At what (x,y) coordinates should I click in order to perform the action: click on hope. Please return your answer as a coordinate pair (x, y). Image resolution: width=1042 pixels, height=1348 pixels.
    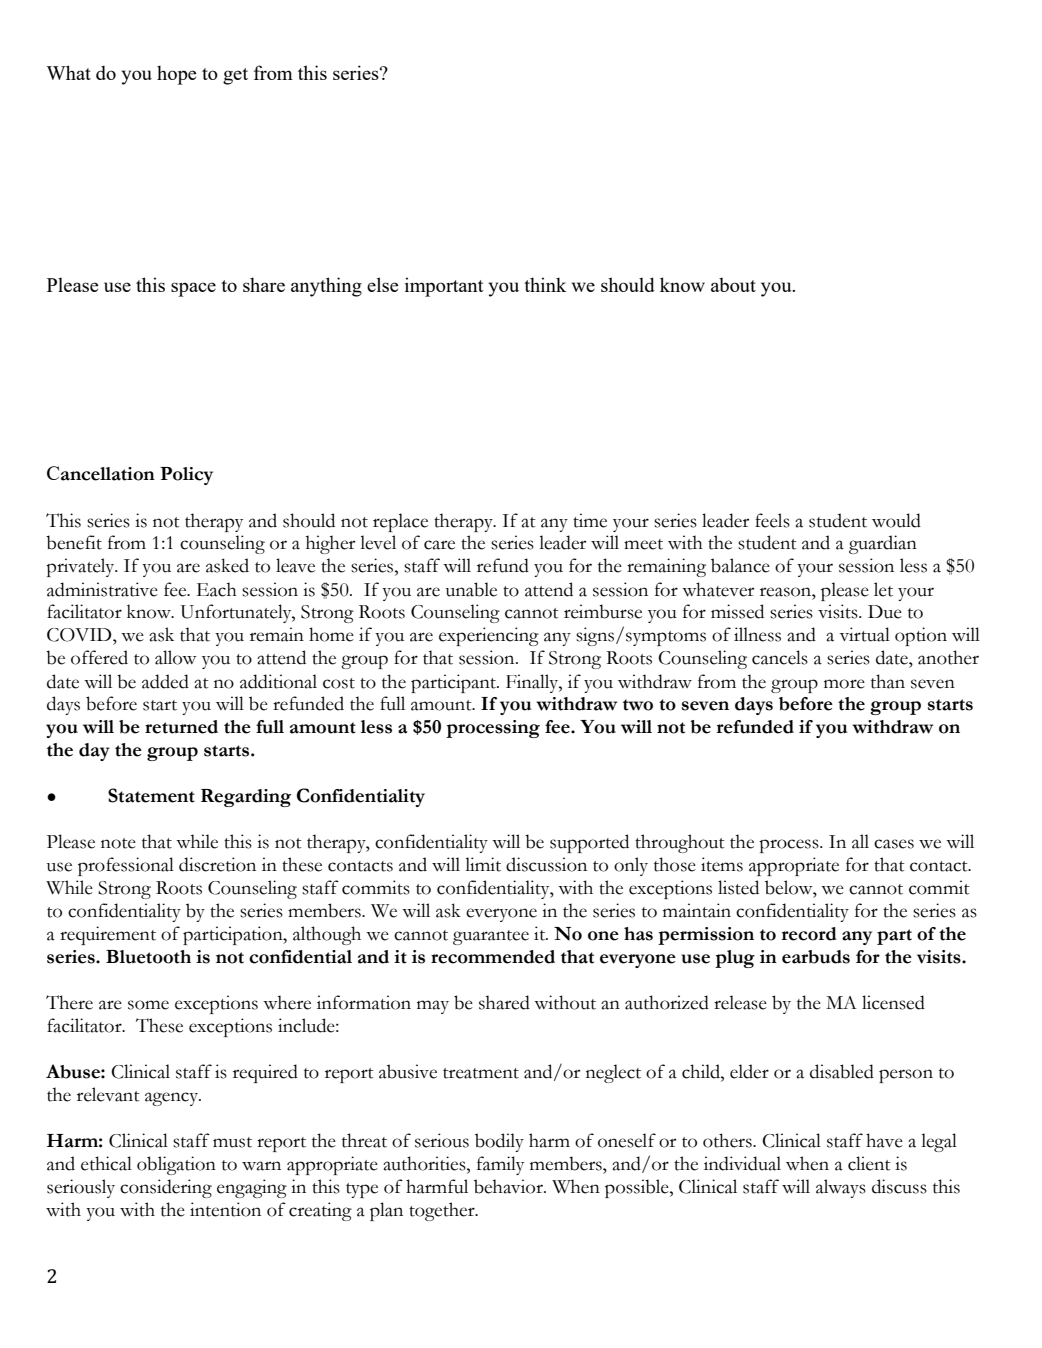
    Looking at the image, I should click on (177, 75).
